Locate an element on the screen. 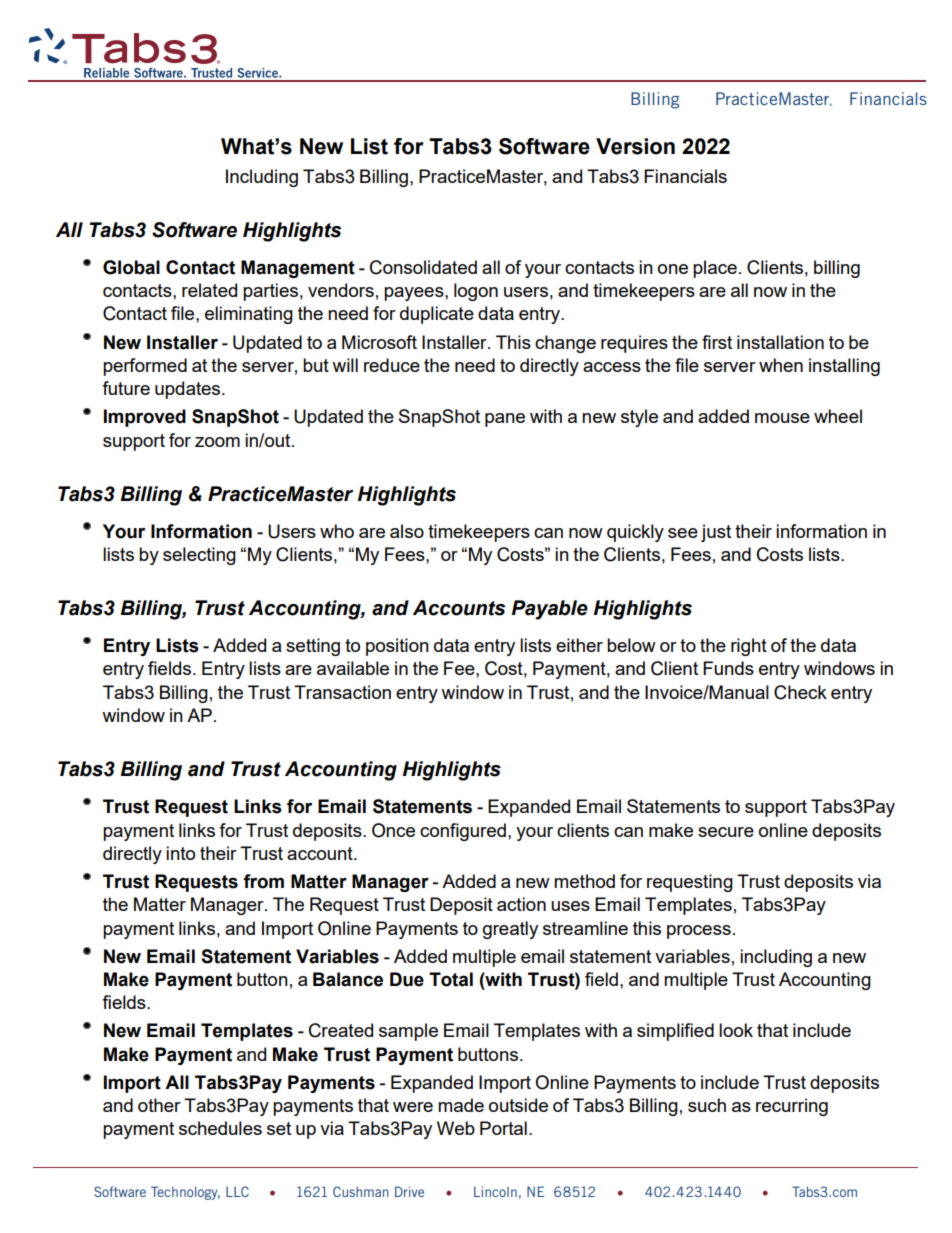  schedules is located at coordinates (220, 1128).
